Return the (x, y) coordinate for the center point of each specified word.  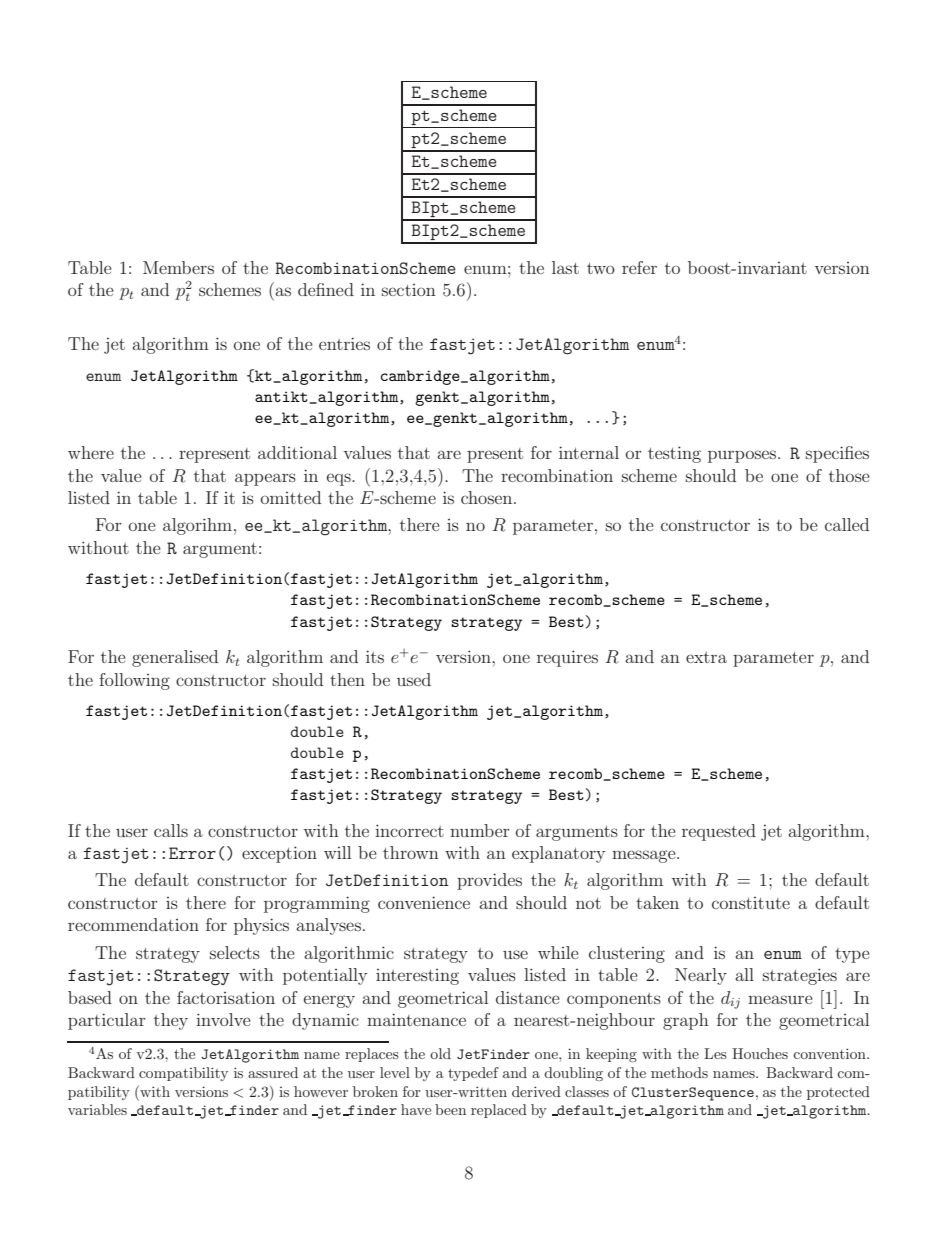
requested (719, 832)
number (479, 830)
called (847, 524)
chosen (488, 497)
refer (639, 267)
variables (97, 1109)
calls (171, 830)
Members (178, 267)
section (409, 290)
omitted (291, 497)
